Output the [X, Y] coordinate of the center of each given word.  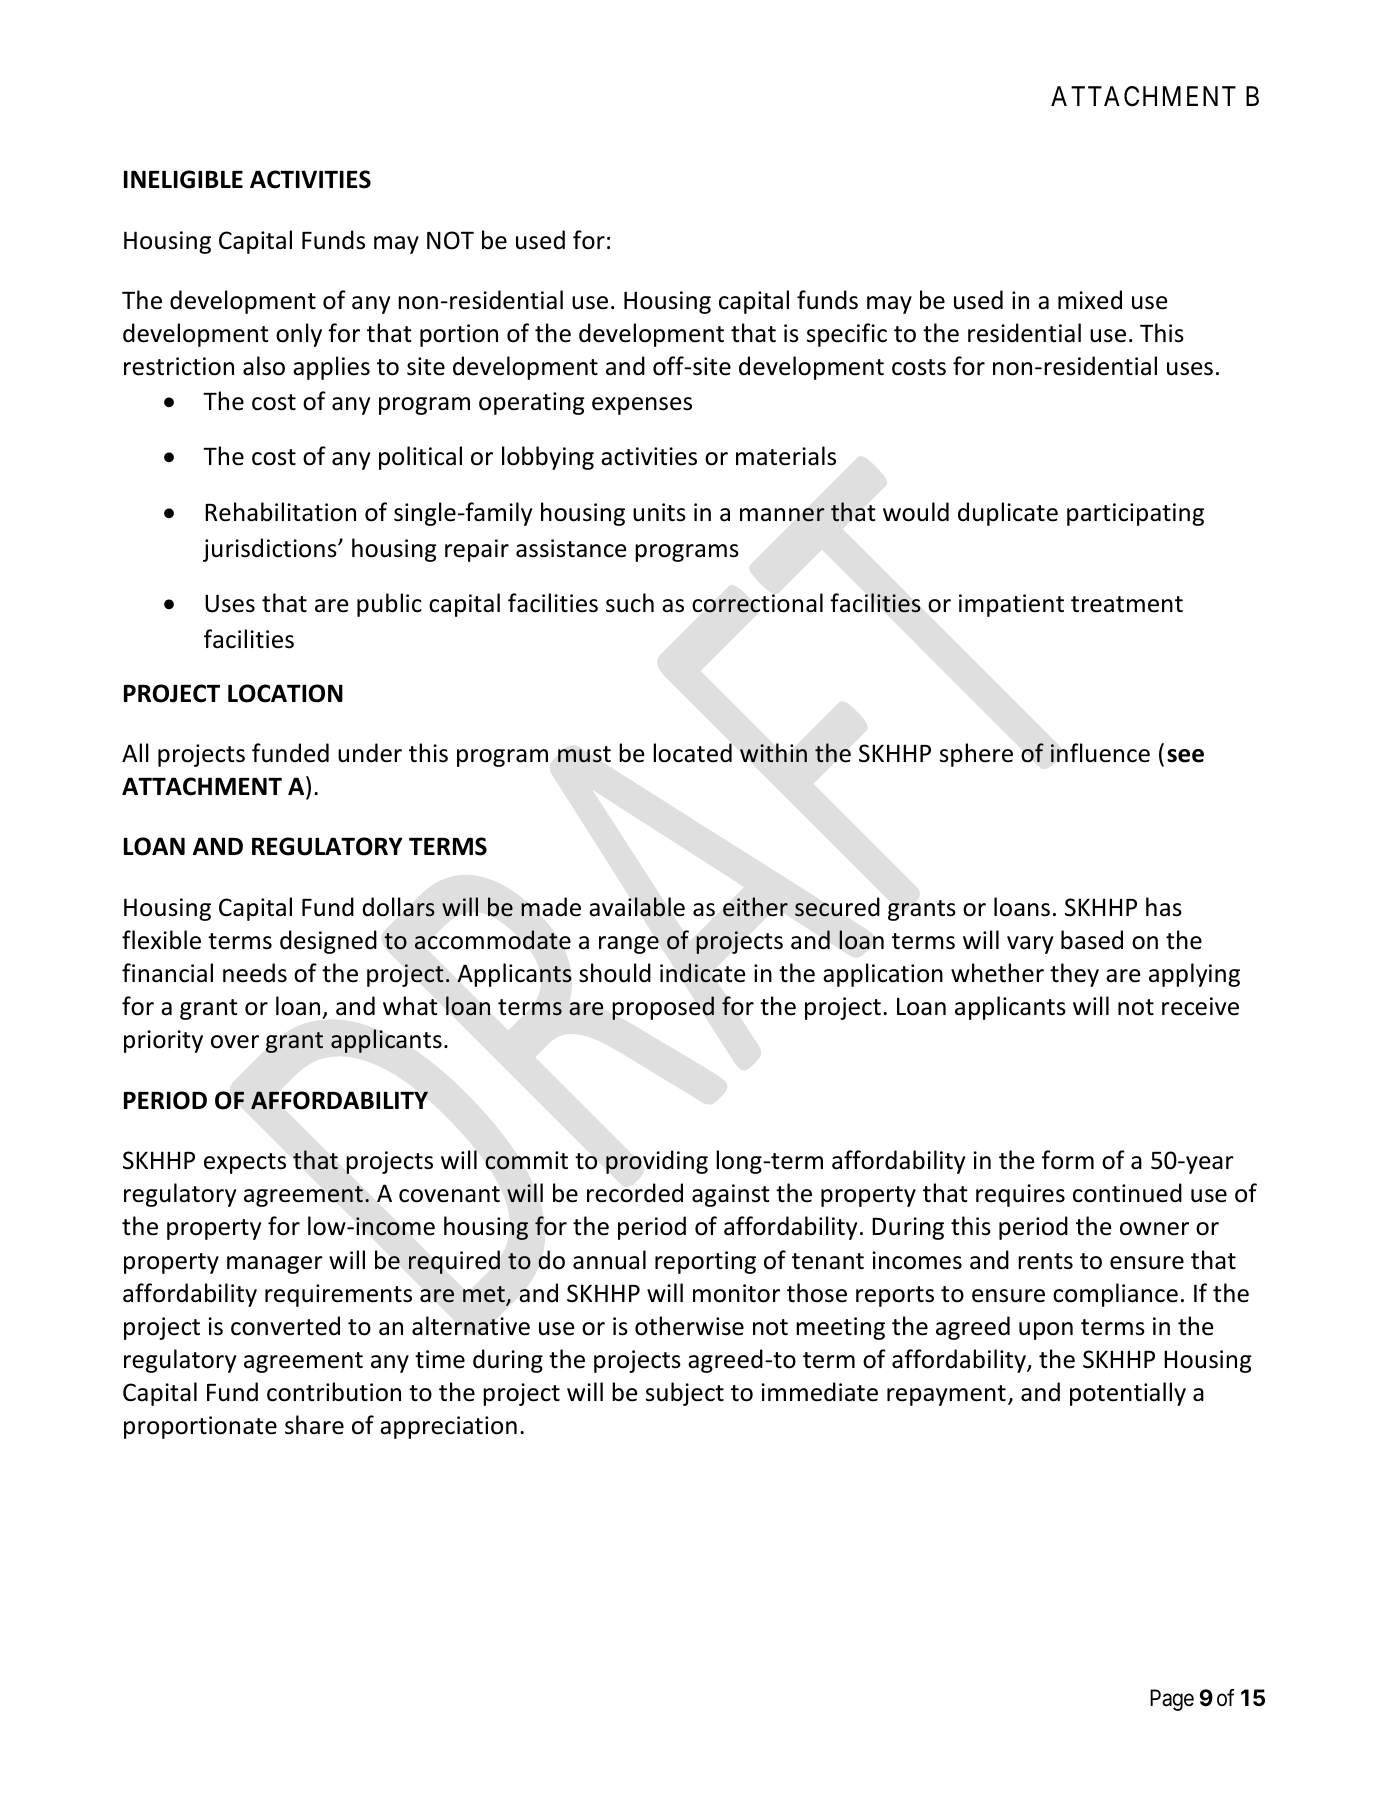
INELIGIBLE [183, 179]
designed [328, 942]
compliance [1115, 1295]
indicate [703, 973]
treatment [1127, 604]
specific [847, 335]
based [1092, 940]
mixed [1090, 300]
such [630, 603]
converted [285, 1326]
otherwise [689, 1326]
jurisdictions [271, 550]
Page [1172, 1700]
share [314, 1425]
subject [685, 1394]
